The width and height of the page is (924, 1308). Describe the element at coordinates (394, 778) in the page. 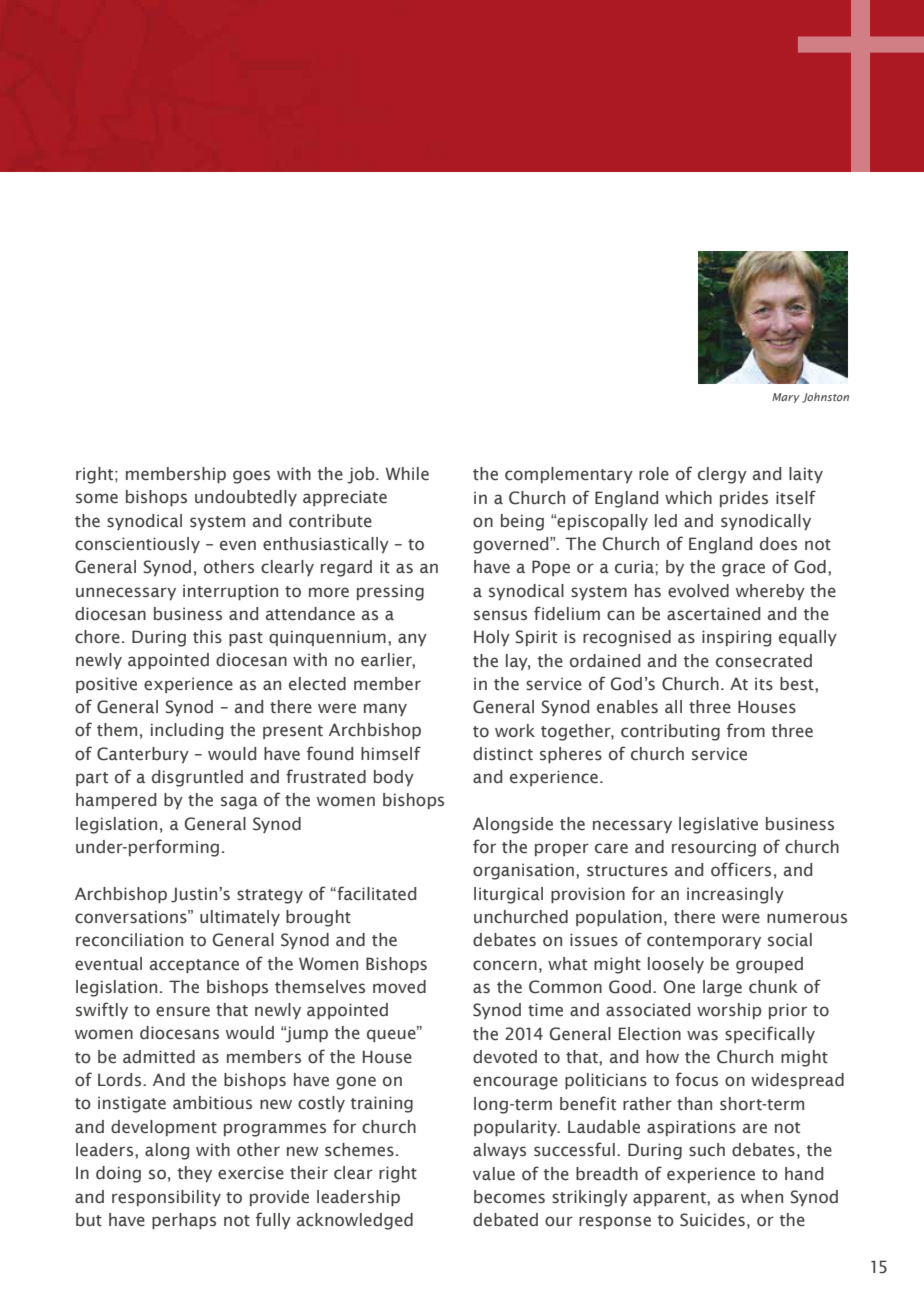

I see `body` at that location.
